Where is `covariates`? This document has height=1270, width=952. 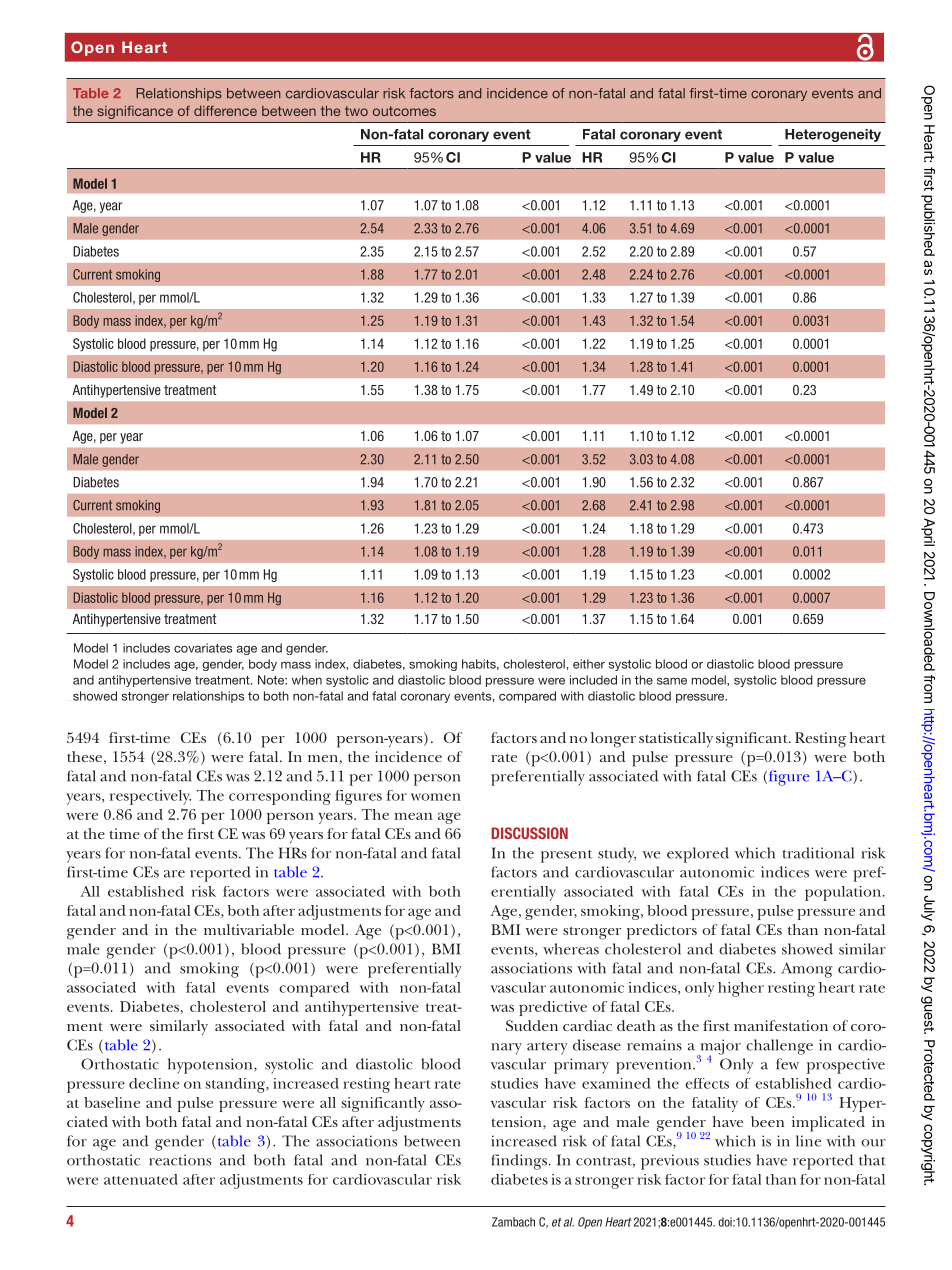
covariates is located at coordinates (203, 648).
